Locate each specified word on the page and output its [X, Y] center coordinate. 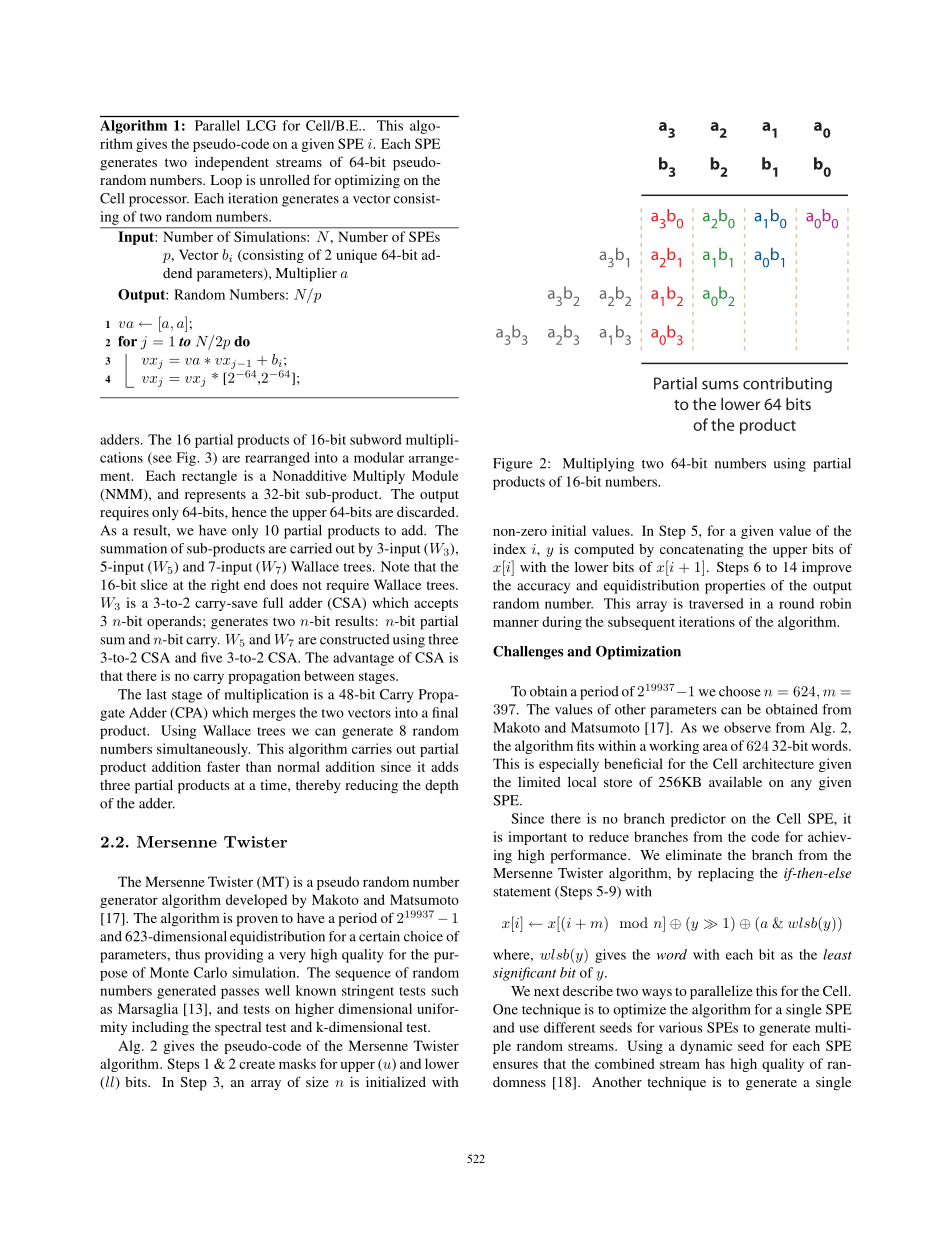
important [537, 838]
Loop [226, 182]
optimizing [367, 181]
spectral [238, 1029]
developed [256, 901]
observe [747, 727]
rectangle [209, 477]
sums [720, 385]
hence [249, 511]
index [509, 548]
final [445, 712]
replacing [726, 874]
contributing [787, 385]
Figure [512, 465]
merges [274, 715]
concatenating [702, 550]
